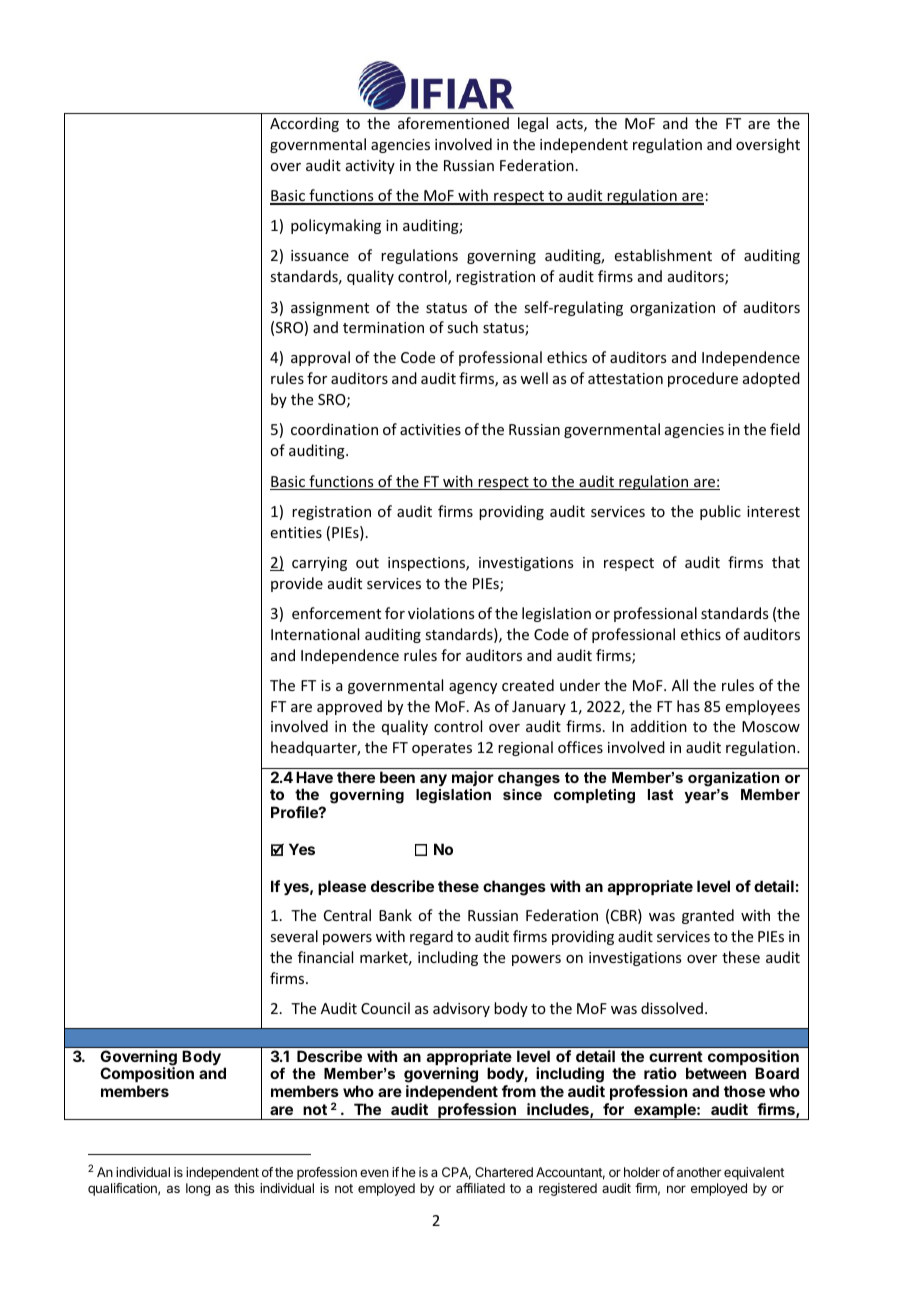 This page has height=1308, width=924. I want to click on establishment, so click(663, 255).
